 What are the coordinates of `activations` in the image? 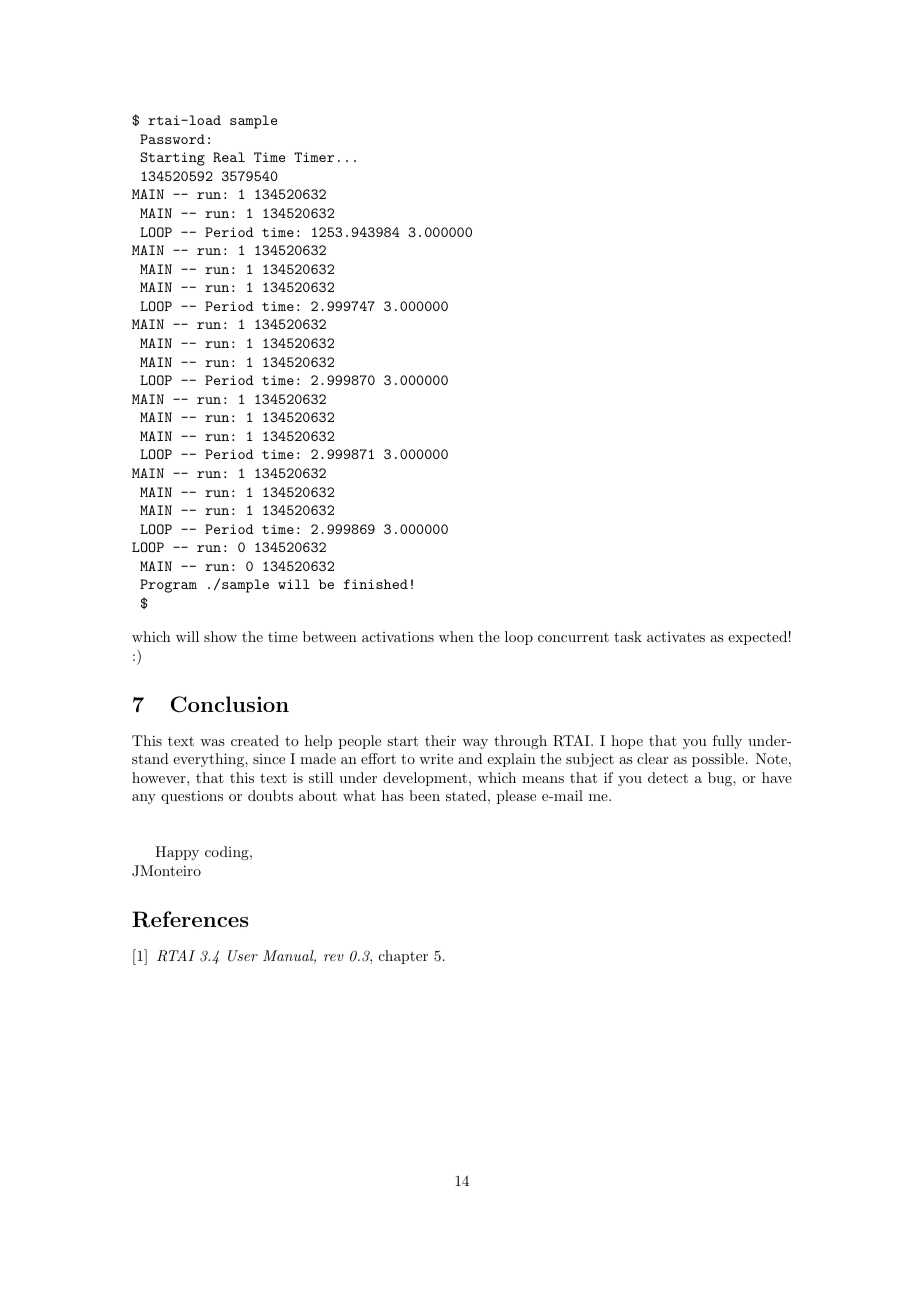 It's located at (398, 636).
